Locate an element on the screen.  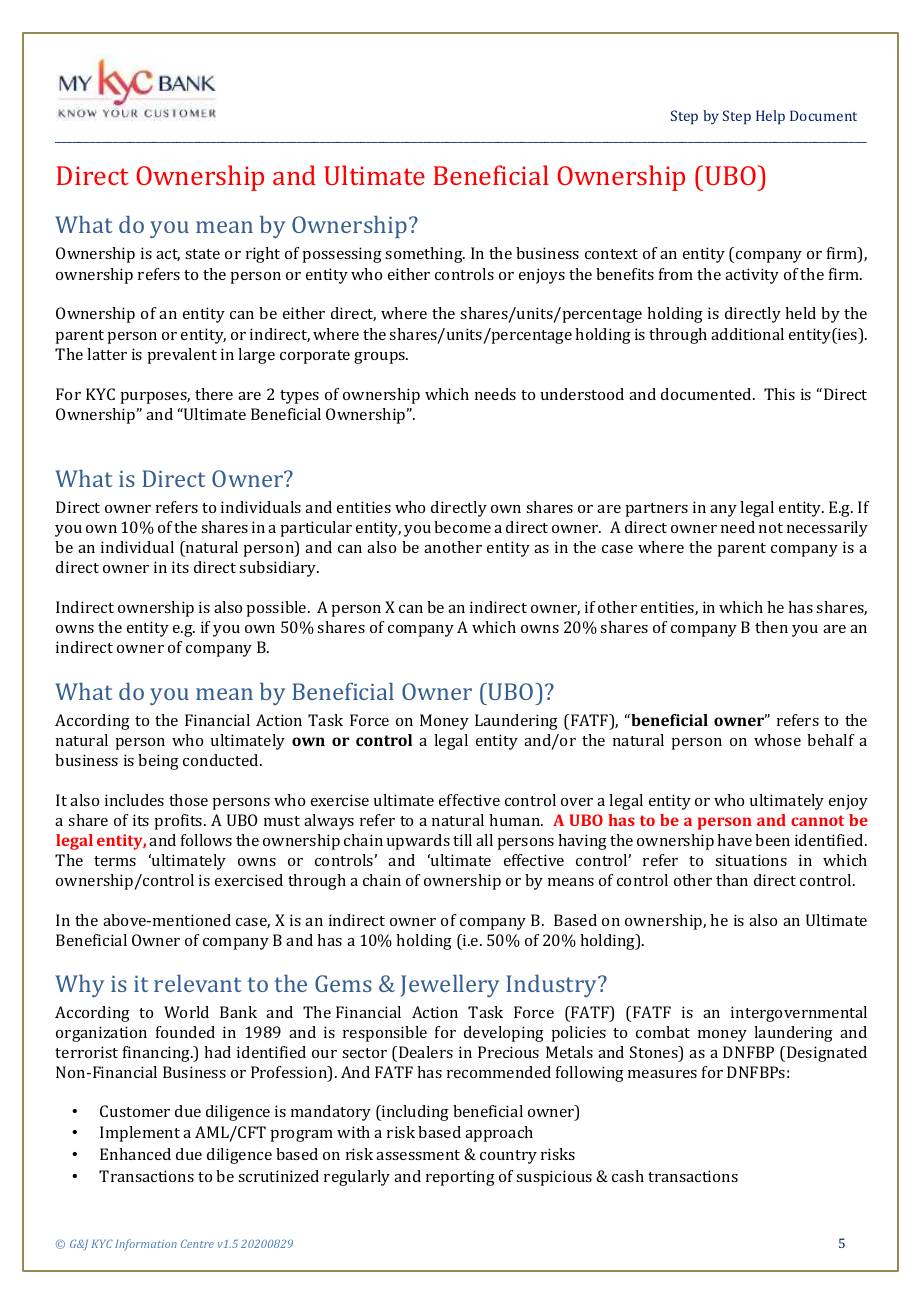
Information is located at coordinates (146, 1245).
